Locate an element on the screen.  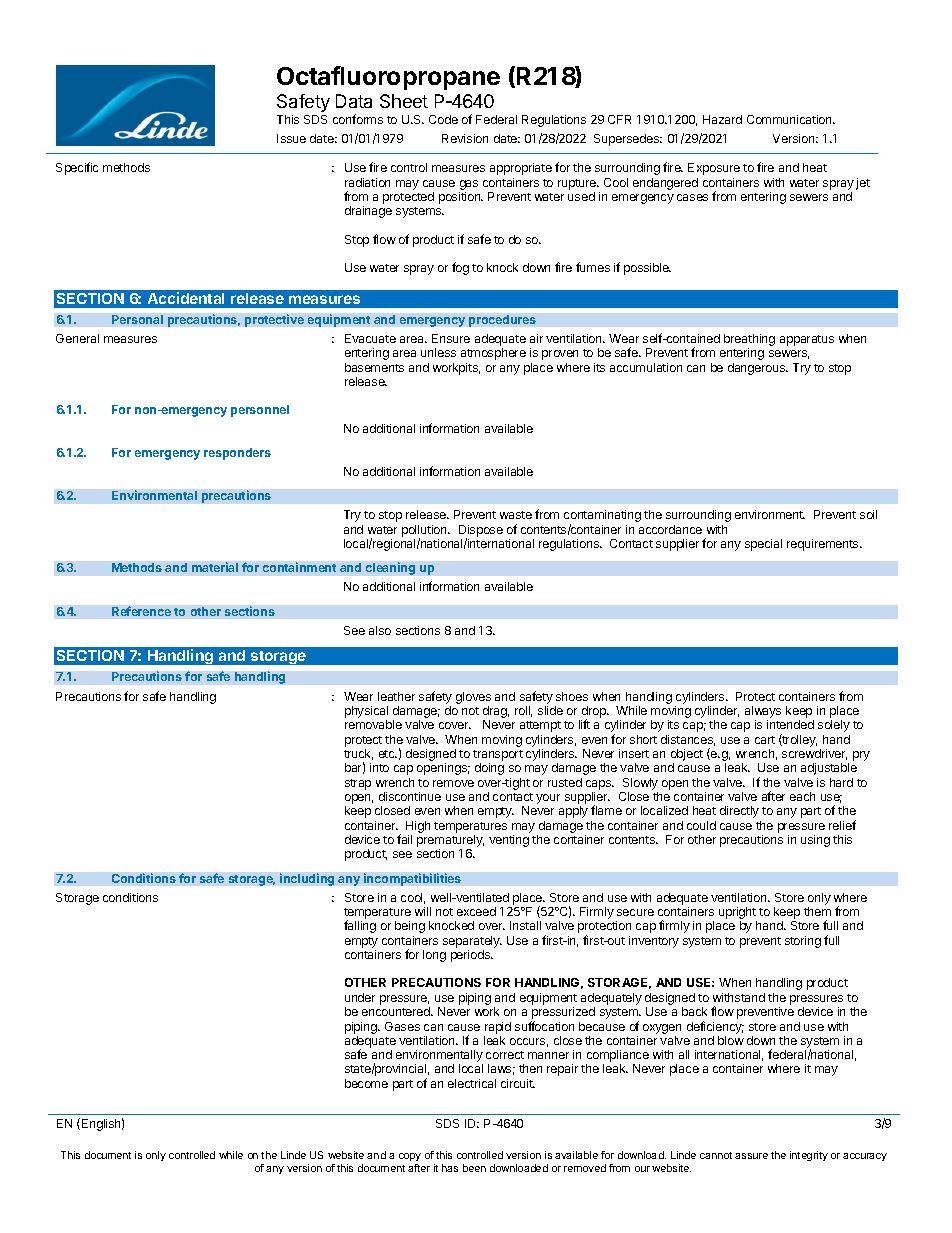
Revision is located at coordinates (465, 138).
